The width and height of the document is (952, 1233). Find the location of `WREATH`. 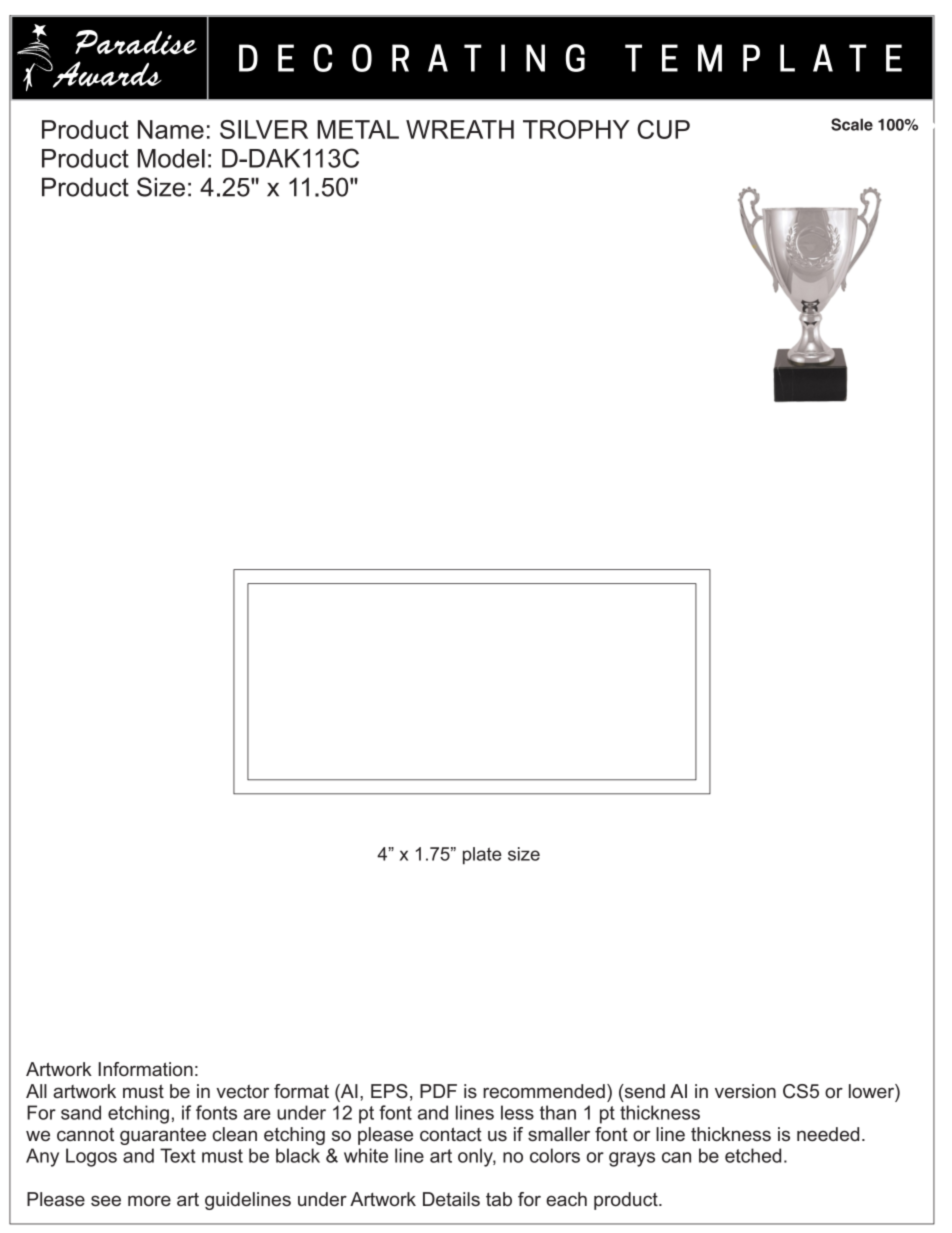

WREATH is located at coordinates (460, 129).
